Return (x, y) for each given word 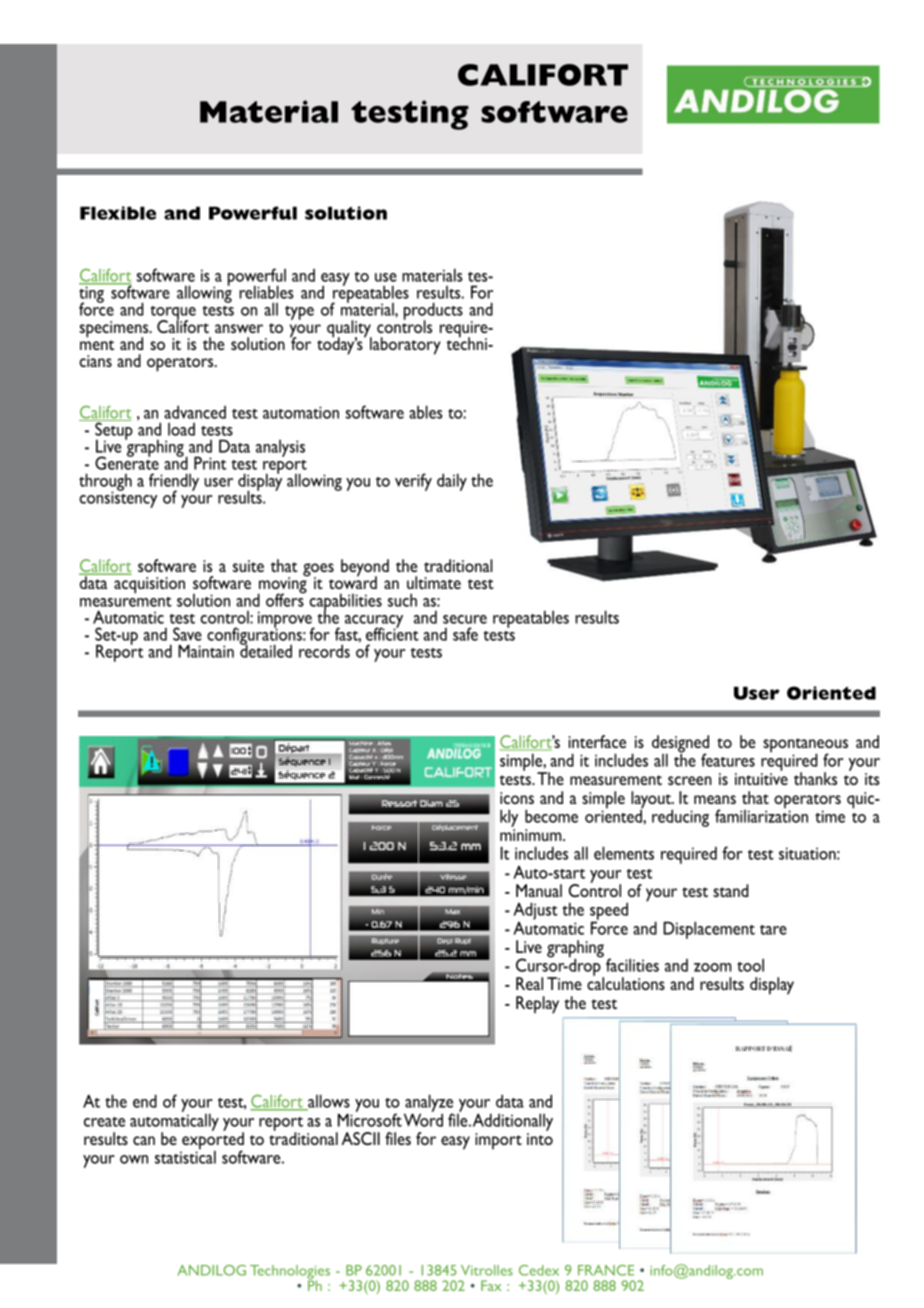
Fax (491, 1285)
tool (750, 965)
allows (328, 1102)
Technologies (290, 1273)
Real (529, 983)
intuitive (761, 779)
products (433, 312)
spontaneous (805, 746)
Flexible (118, 213)
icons (517, 798)
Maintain (206, 651)
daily (452, 482)
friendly (174, 483)
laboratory (405, 346)
